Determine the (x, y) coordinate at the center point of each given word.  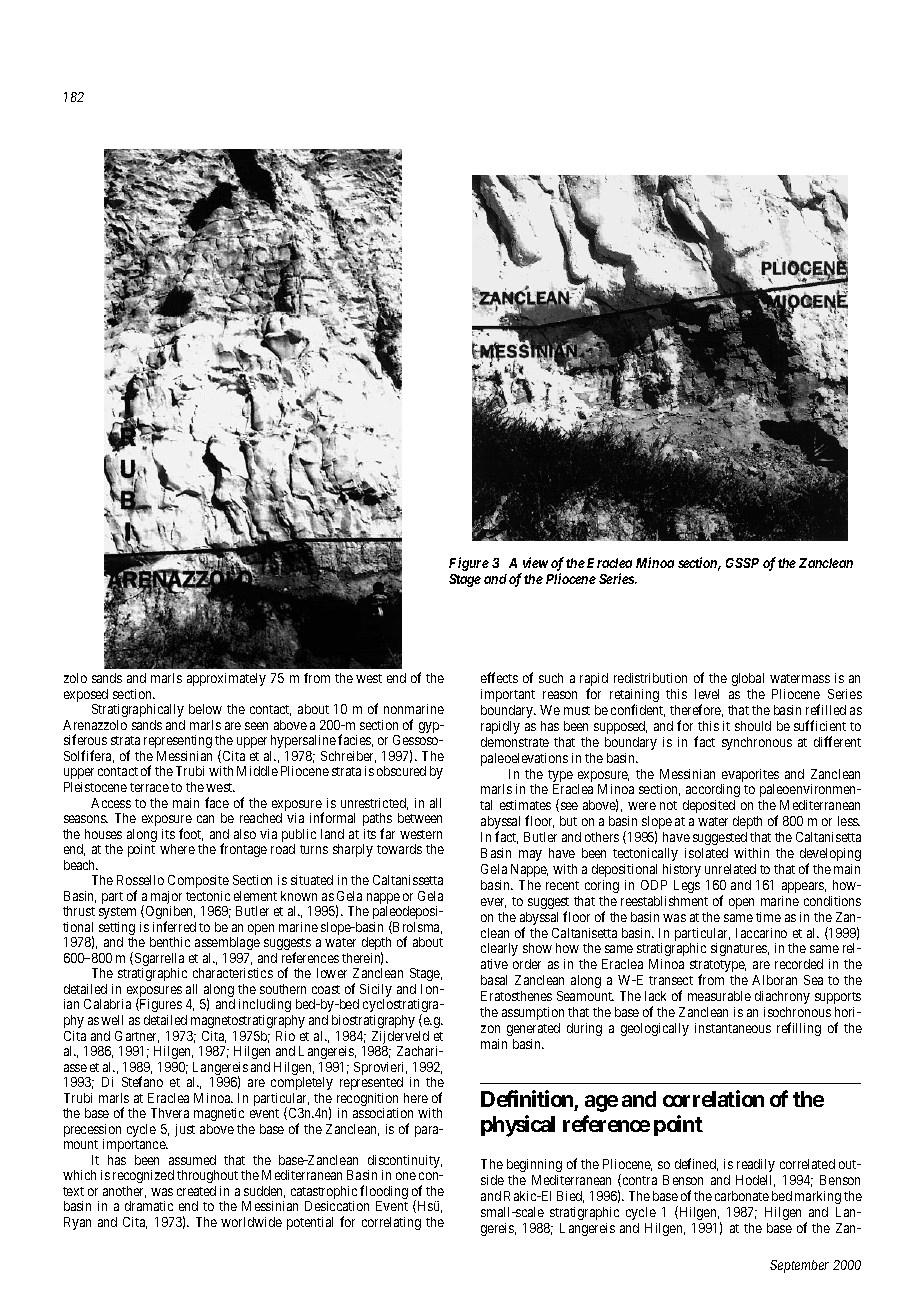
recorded (799, 964)
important (508, 695)
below (205, 709)
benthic (170, 942)
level (707, 694)
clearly (499, 949)
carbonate (742, 1196)
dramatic (149, 1206)
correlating (391, 1223)
